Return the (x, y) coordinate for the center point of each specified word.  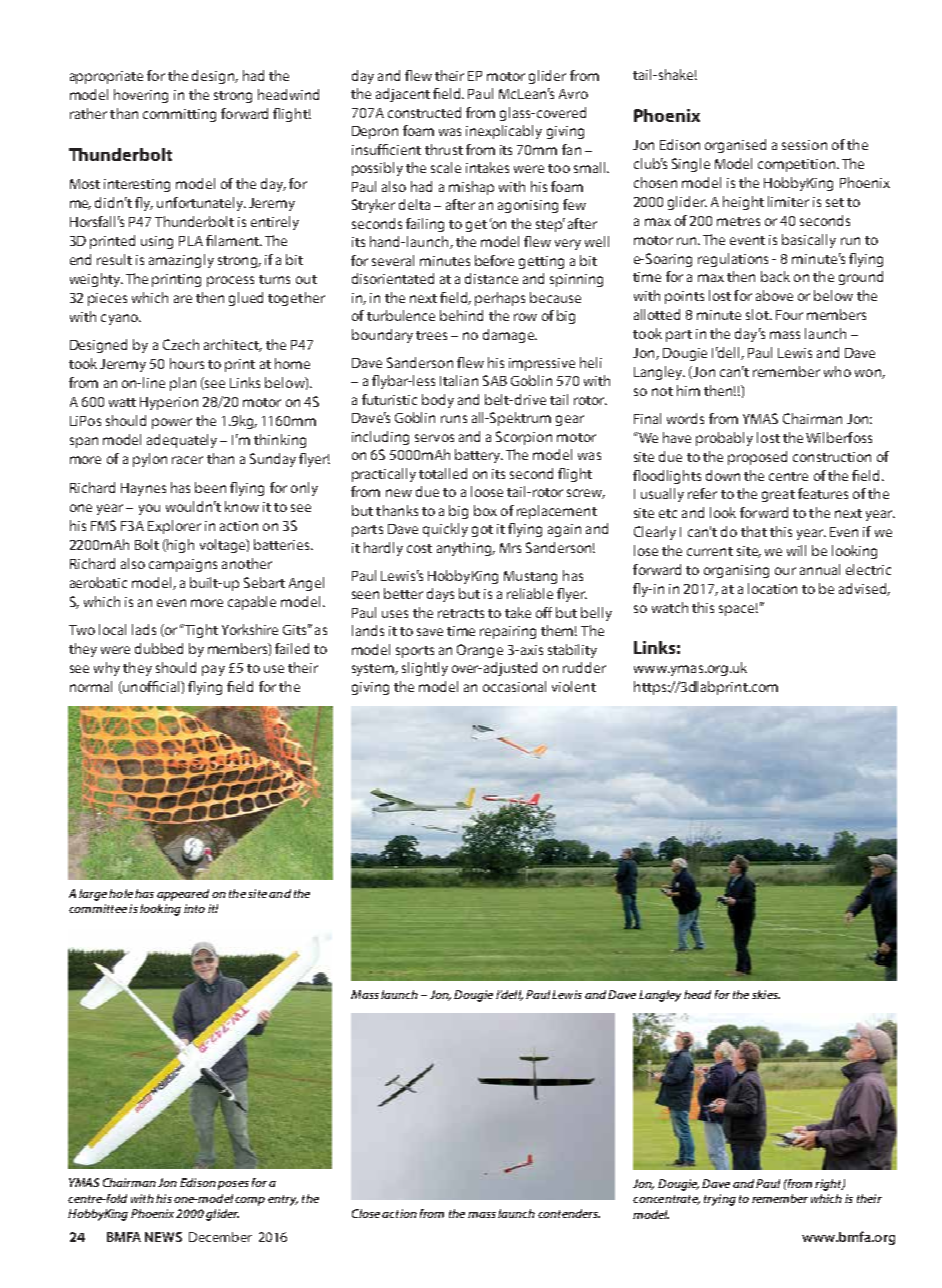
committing (179, 115)
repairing (508, 632)
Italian (459, 380)
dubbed (159, 648)
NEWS (163, 1237)
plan (183, 384)
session (804, 145)
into (194, 908)
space (738, 609)
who (837, 371)
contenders (569, 1213)
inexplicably (504, 132)
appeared (183, 895)
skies (766, 994)
